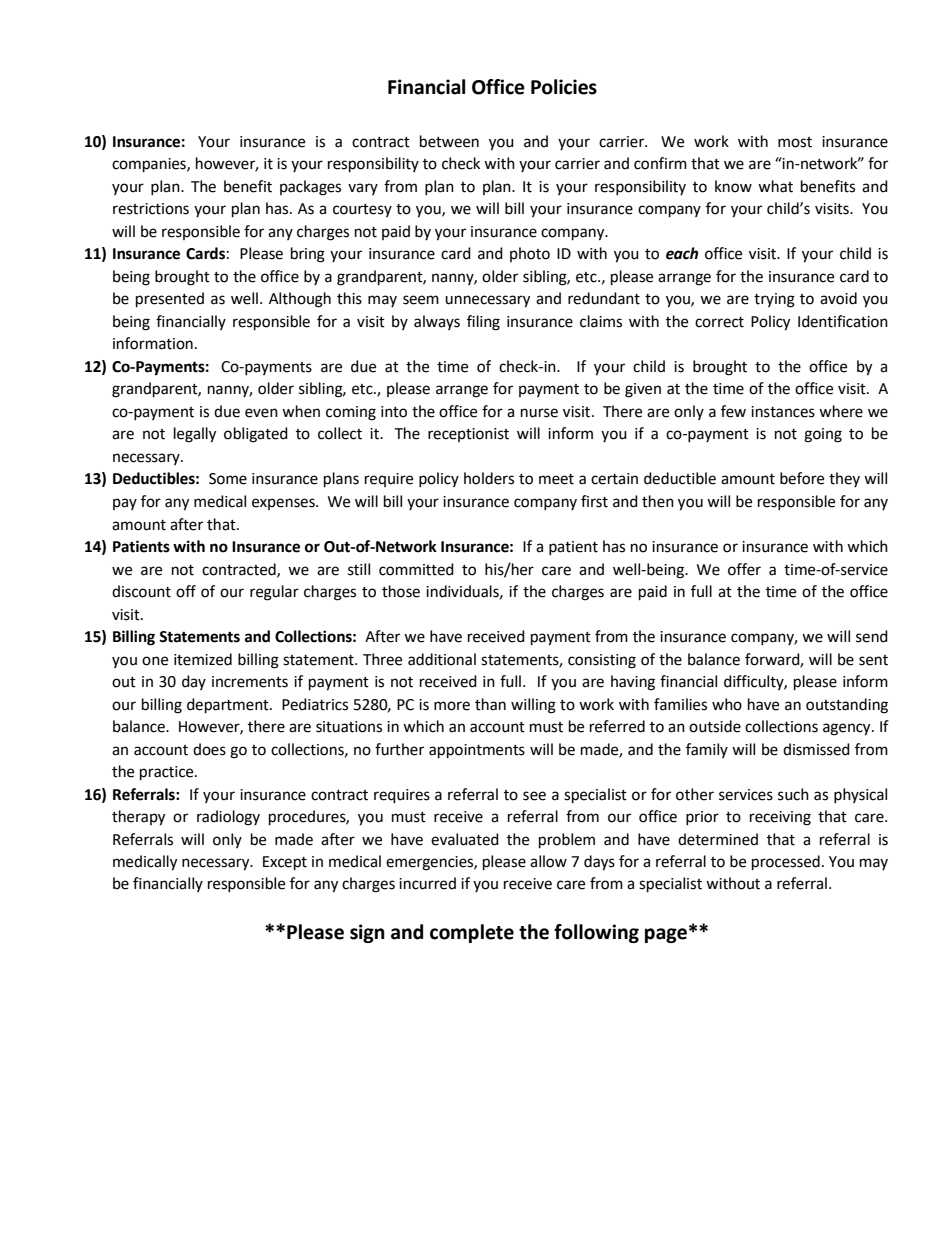 The image size is (952, 1233). Describe the element at coordinates (310, 188) in the screenshot. I see `packages` at that location.
